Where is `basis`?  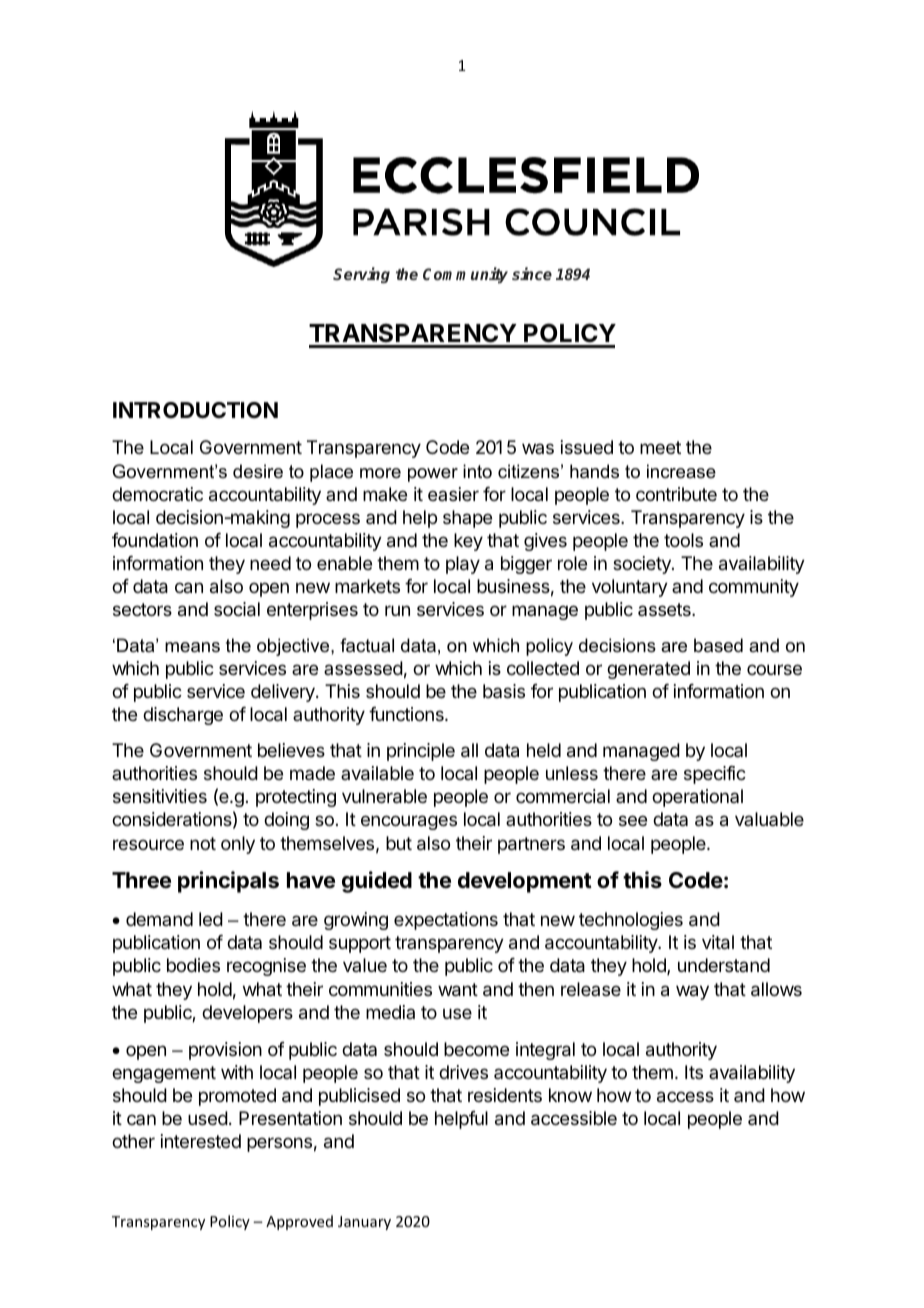
basis is located at coordinates (504, 691).
